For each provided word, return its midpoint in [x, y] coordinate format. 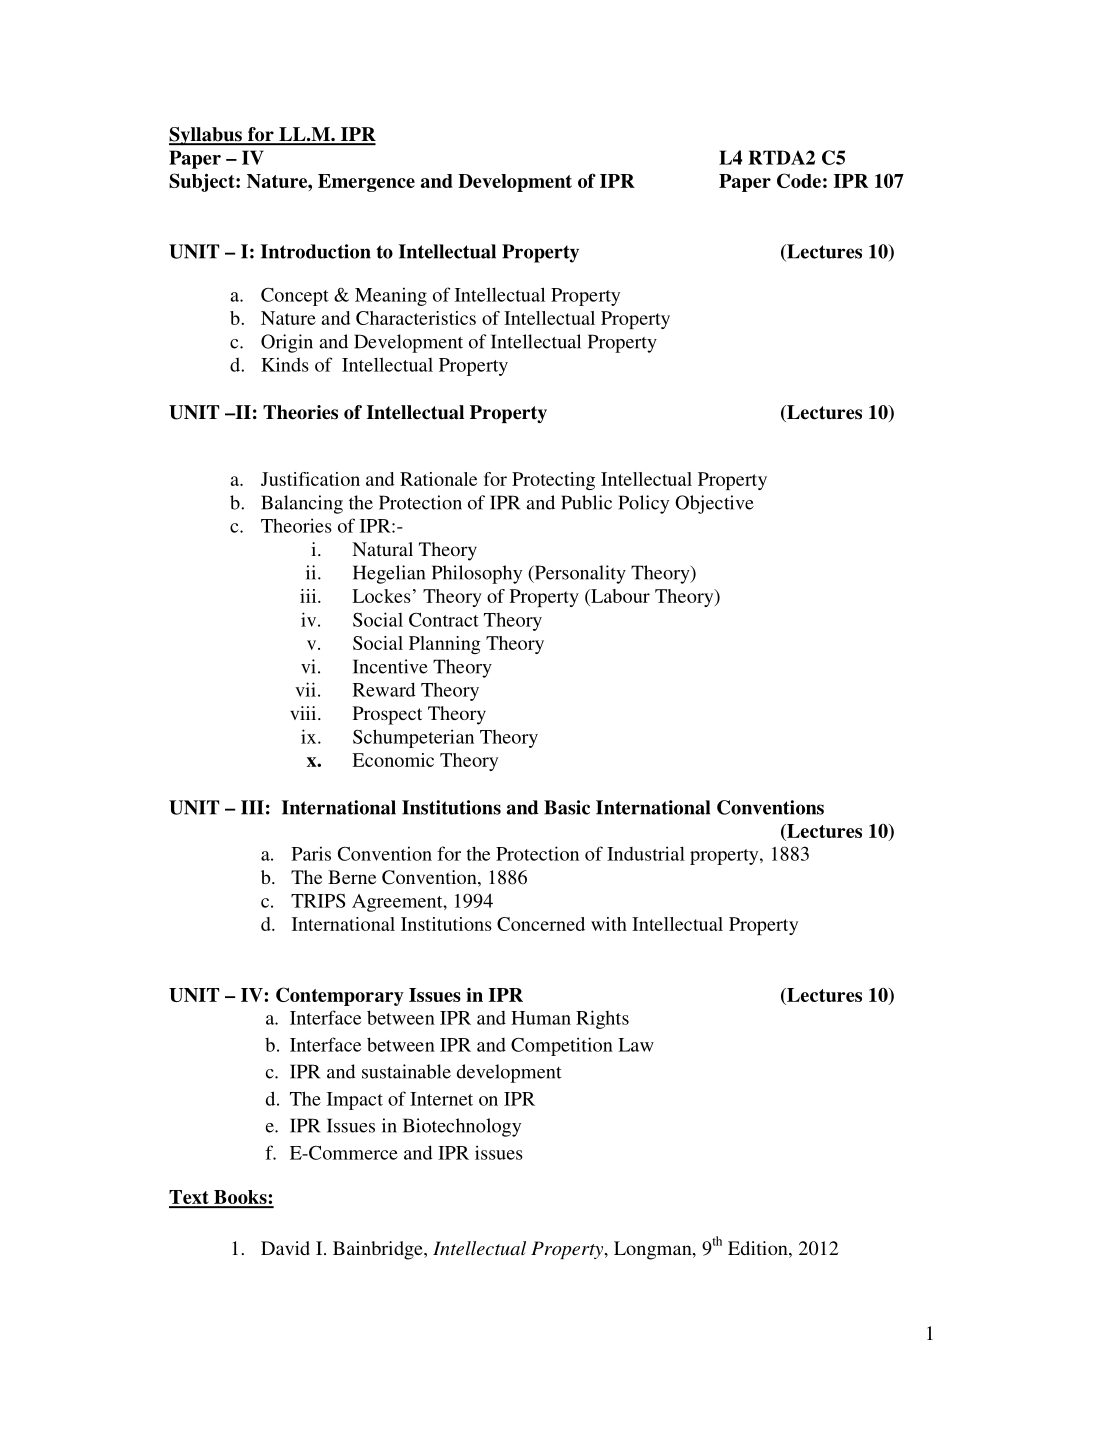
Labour [619, 596]
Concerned [541, 924]
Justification [310, 479]
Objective [714, 504]
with [609, 924]
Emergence [366, 183]
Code [799, 180]
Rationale [438, 479]
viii [304, 713]
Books [240, 1198]
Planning [445, 645]
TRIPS [318, 900]
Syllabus [206, 136]
